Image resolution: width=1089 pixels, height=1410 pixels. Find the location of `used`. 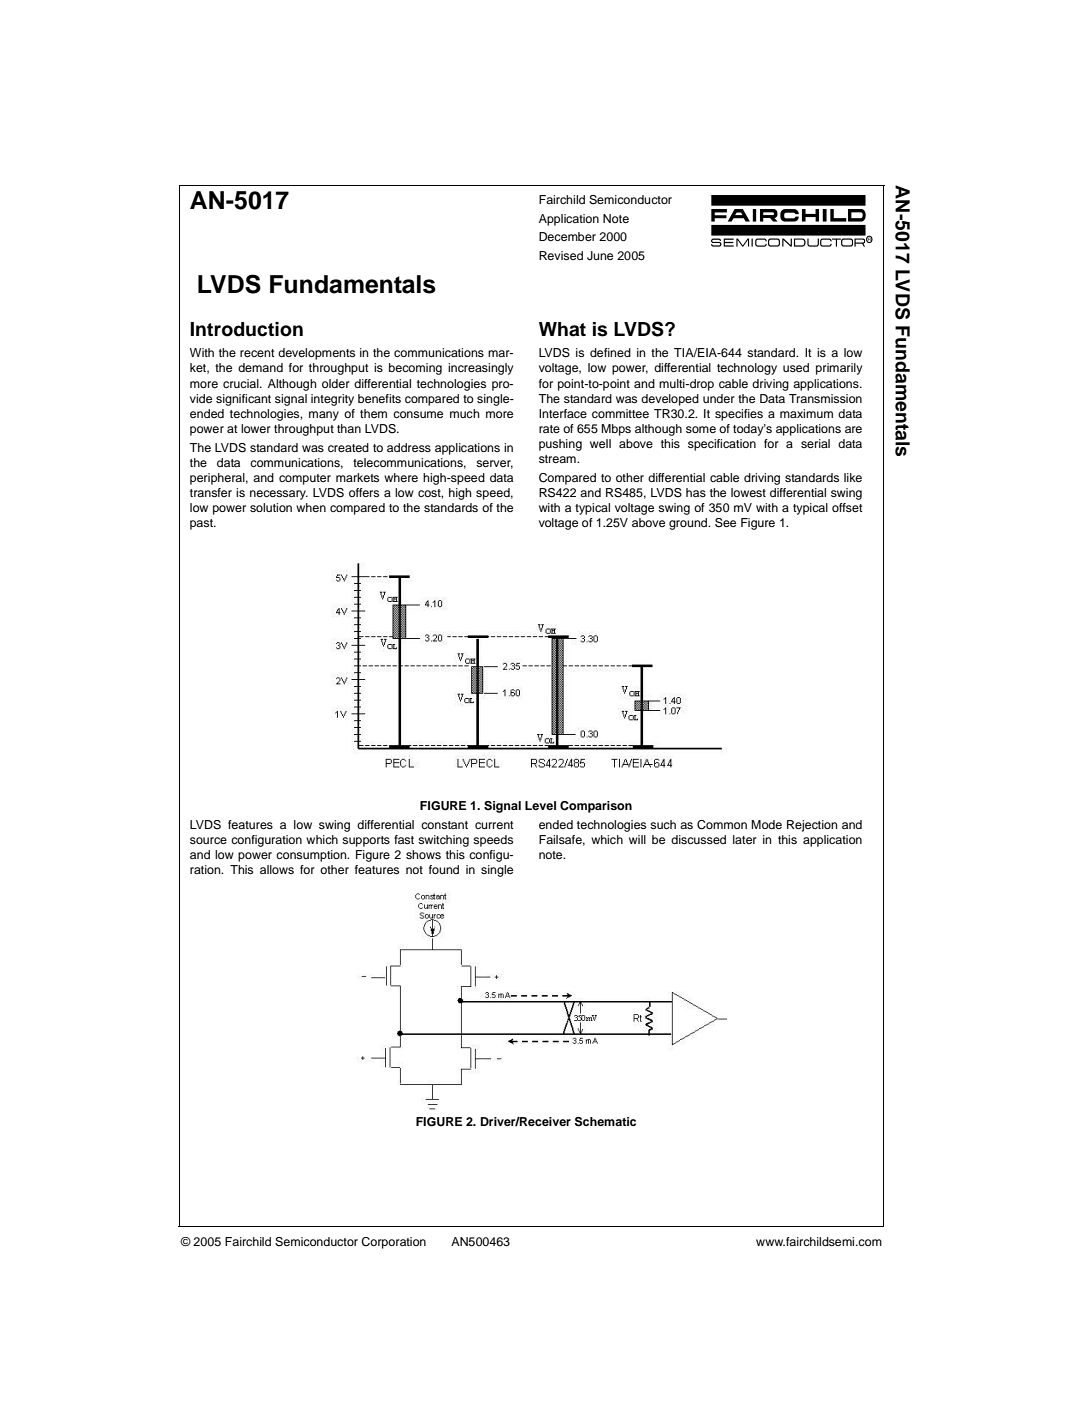

used is located at coordinates (796, 367).
